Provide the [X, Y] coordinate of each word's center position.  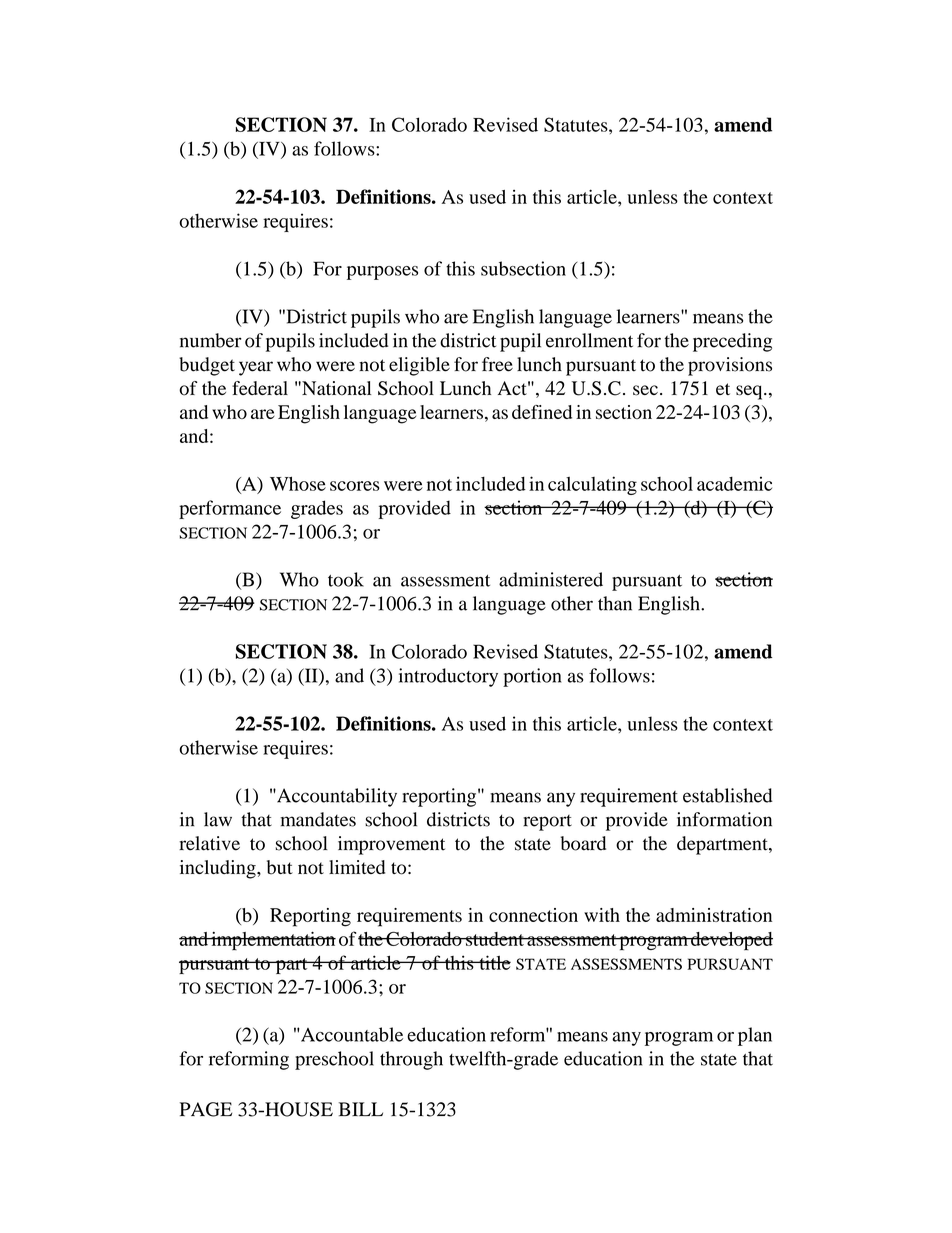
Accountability [336, 797]
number [211, 340]
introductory [448, 677]
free [497, 364]
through [411, 1060]
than [615, 603]
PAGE [206, 1109]
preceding [732, 342]
